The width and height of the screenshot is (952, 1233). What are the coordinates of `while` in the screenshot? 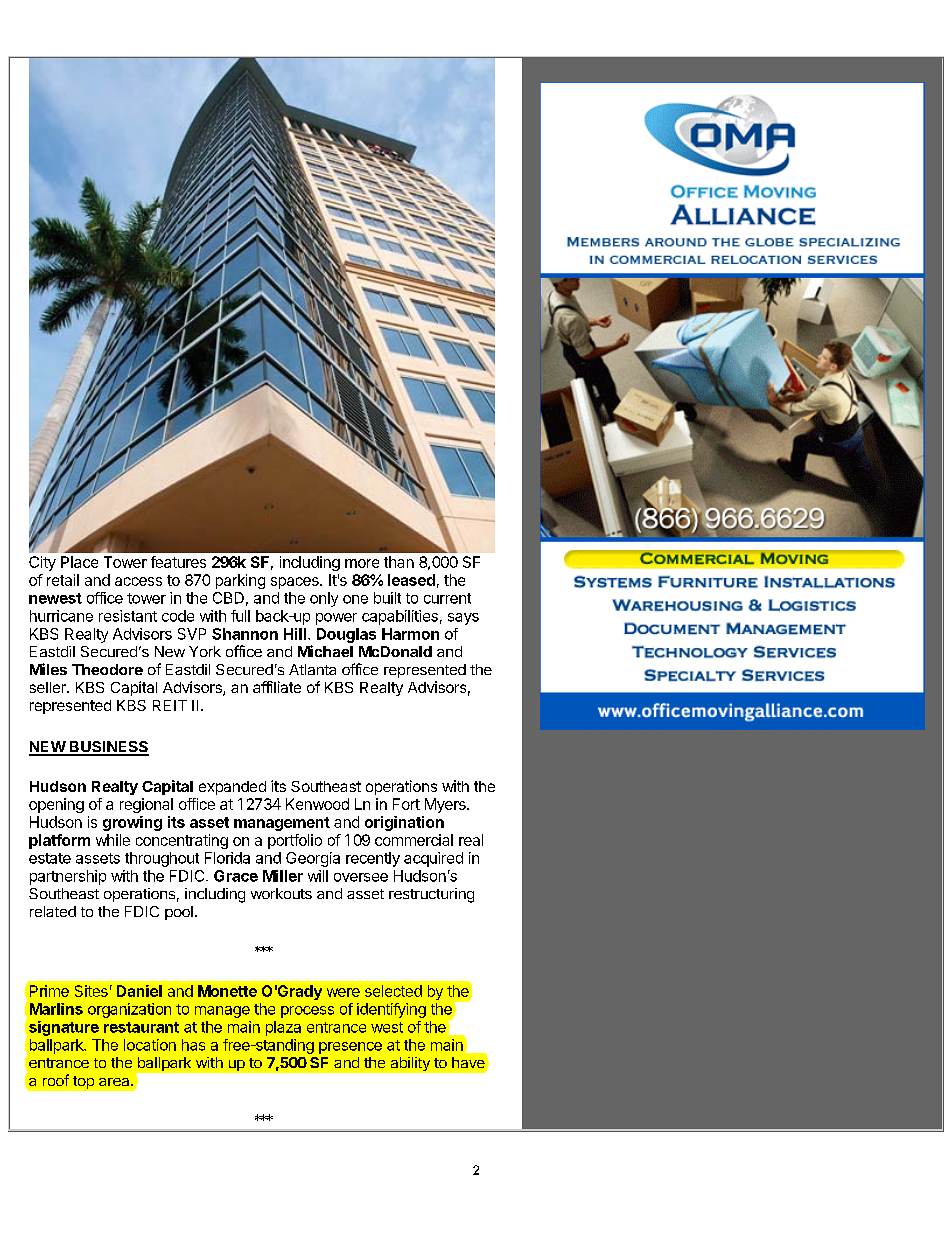 It's located at (113, 840).
